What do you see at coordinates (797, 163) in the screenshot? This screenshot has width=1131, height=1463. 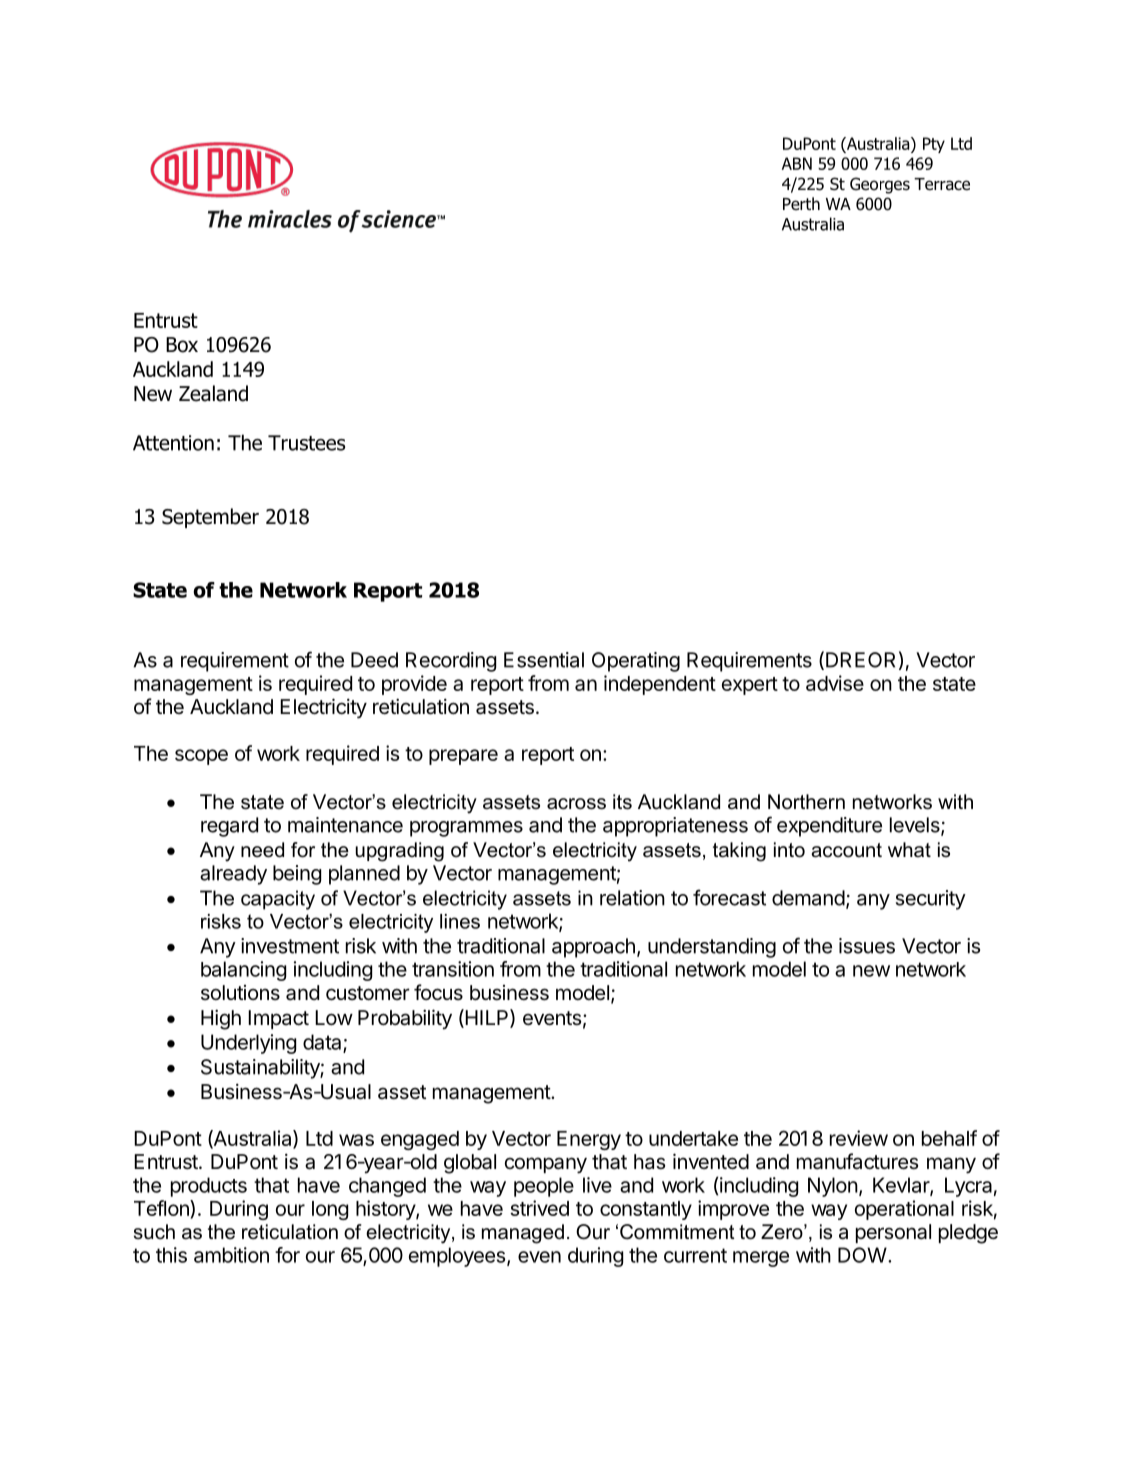 I see `ABN` at bounding box center [797, 163].
